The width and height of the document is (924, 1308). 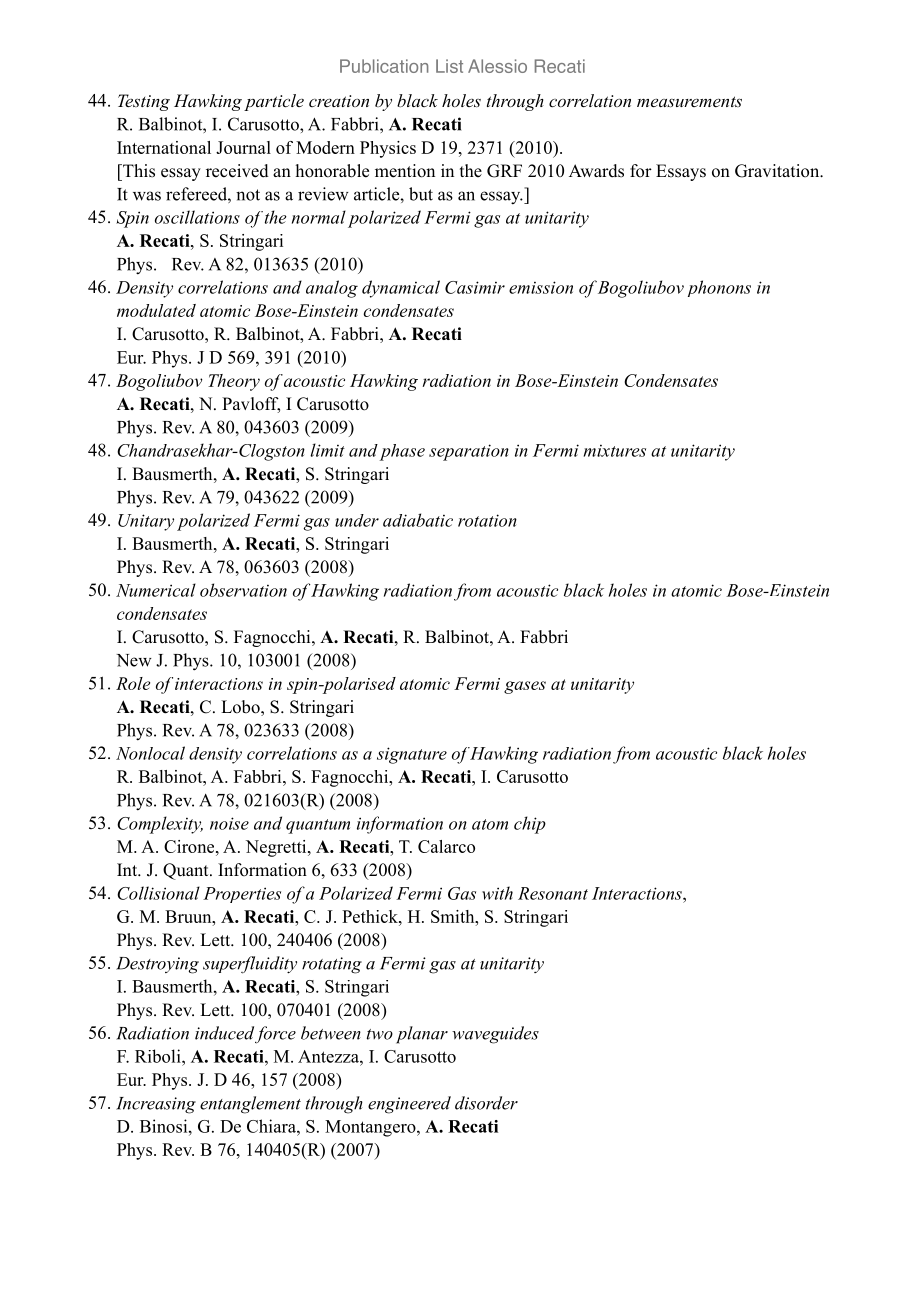 I want to click on entanglement, so click(x=250, y=1105).
